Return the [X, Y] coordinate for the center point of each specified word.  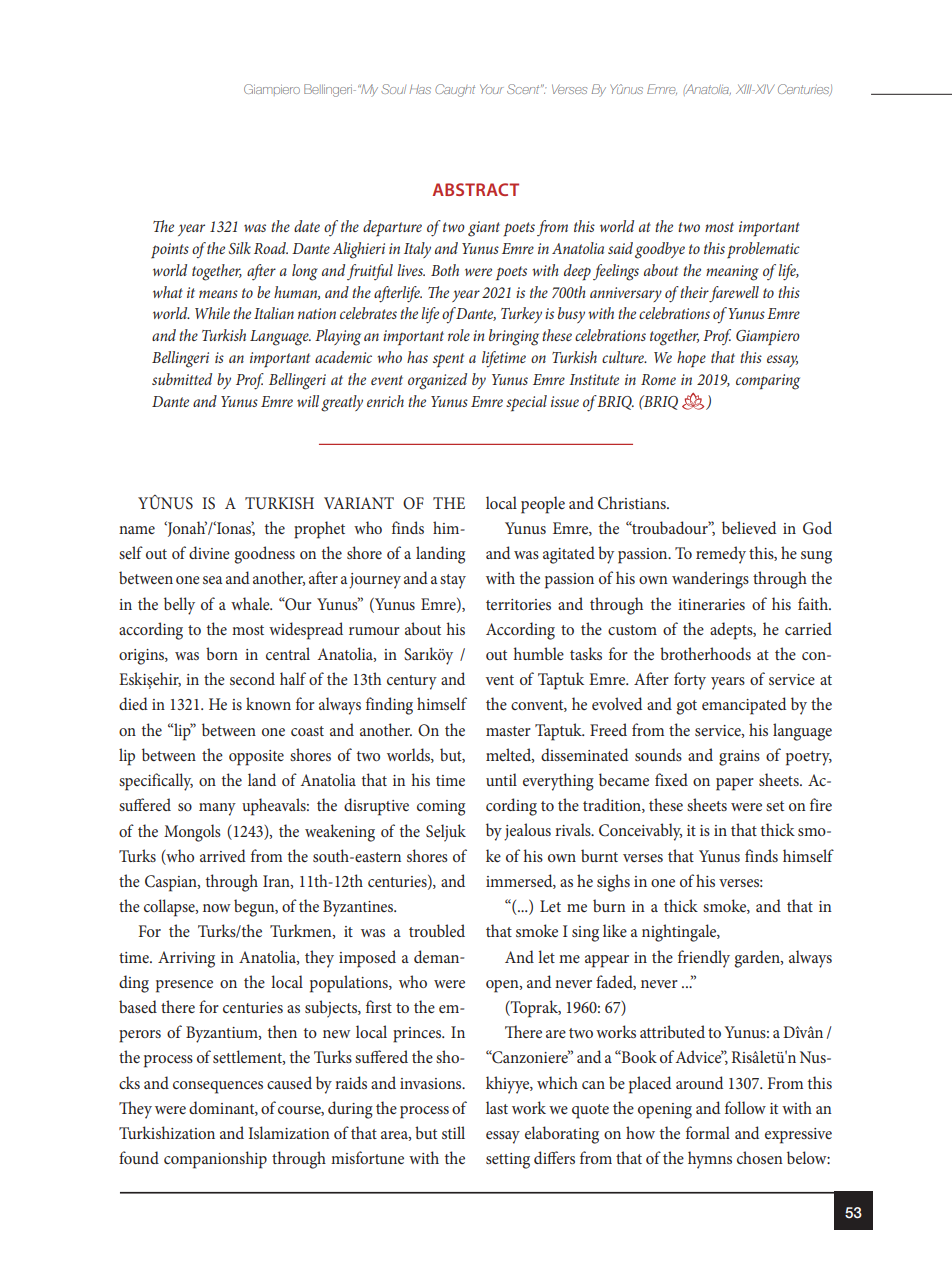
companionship [215, 1160]
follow [745, 1107]
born [222, 653]
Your [492, 89]
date [307, 226]
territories [518, 604]
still [453, 1132]
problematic [763, 250]
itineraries [711, 604]
